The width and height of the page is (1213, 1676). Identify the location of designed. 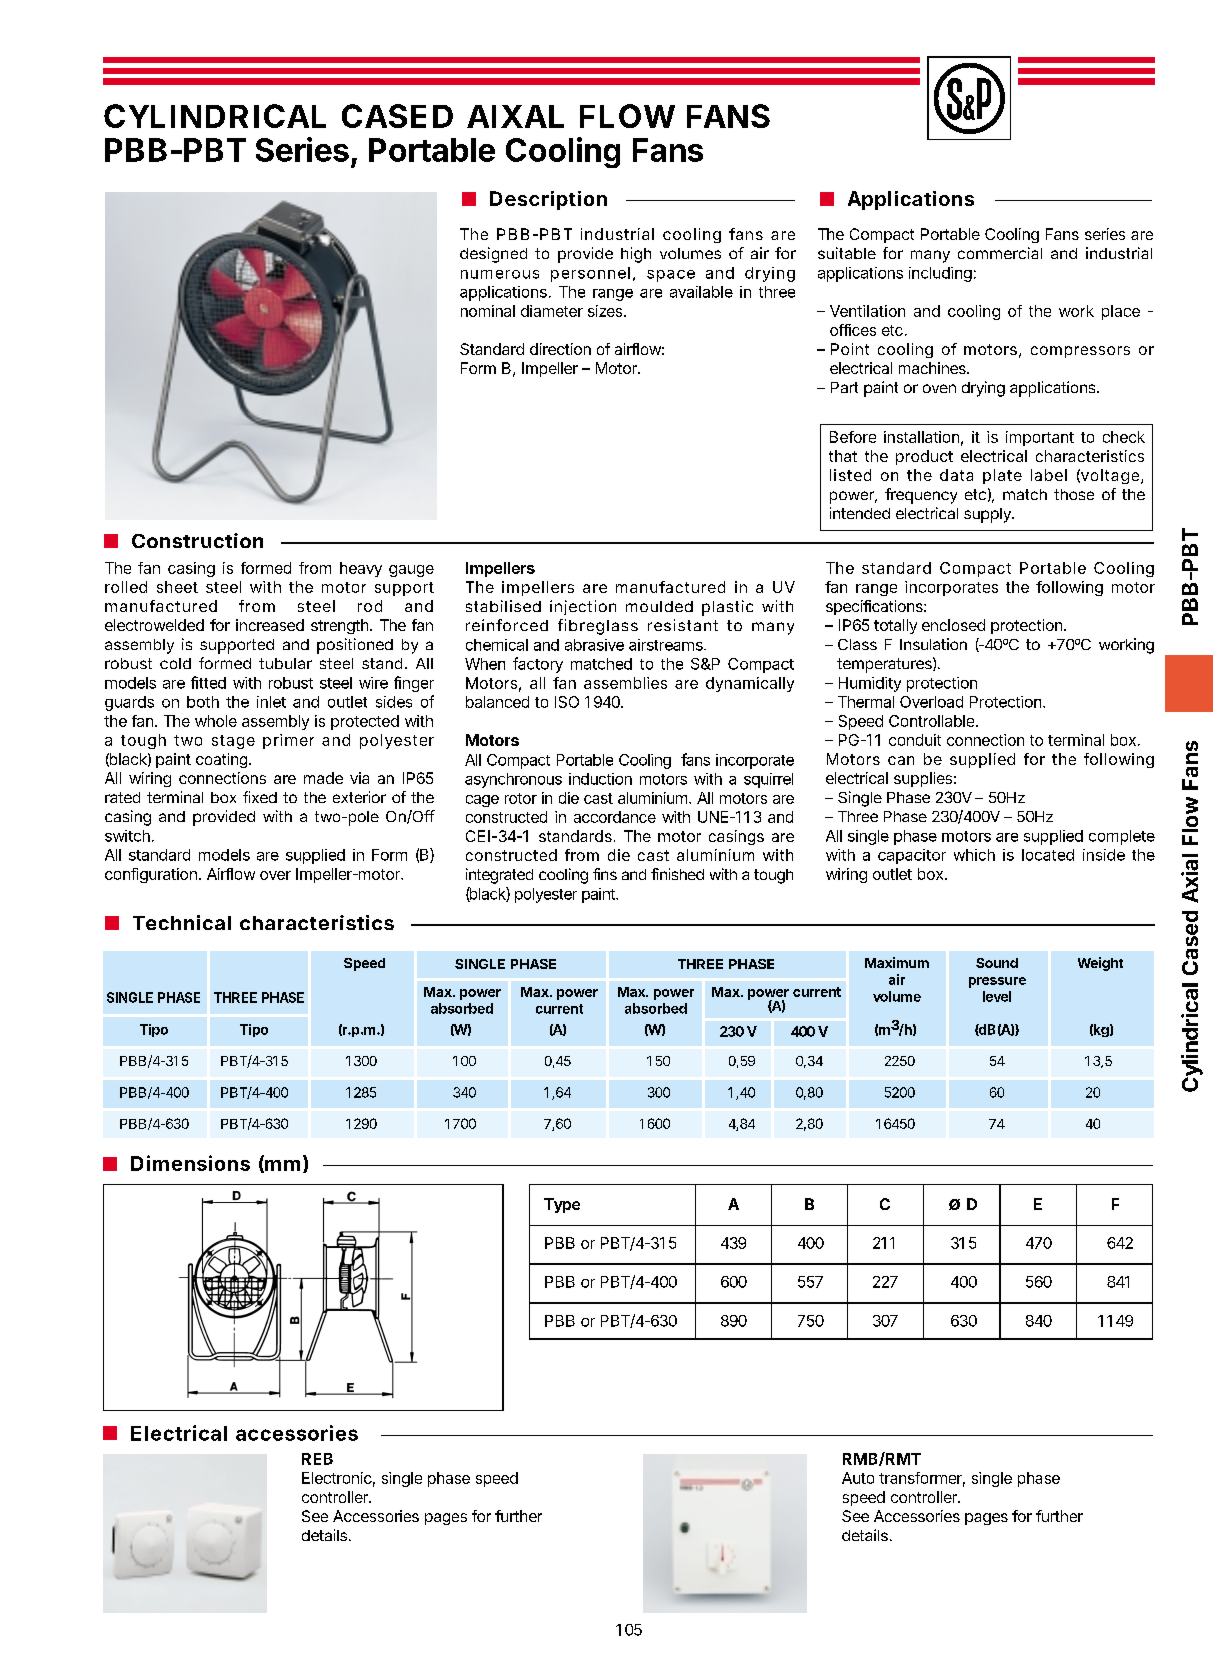
(493, 255).
